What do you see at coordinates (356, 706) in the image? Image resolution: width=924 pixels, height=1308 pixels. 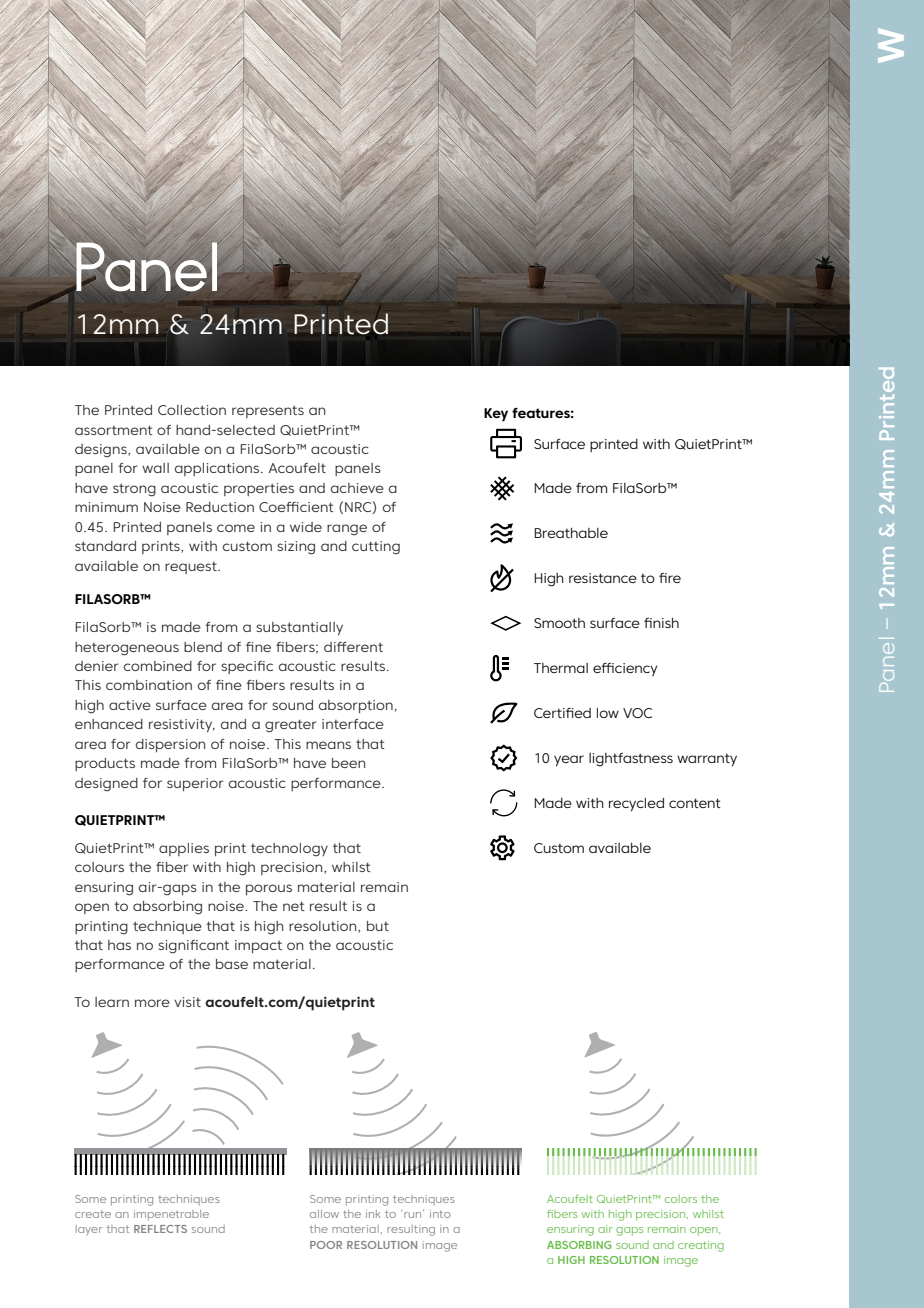 I see `absorption` at bounding box center [356, 706].
